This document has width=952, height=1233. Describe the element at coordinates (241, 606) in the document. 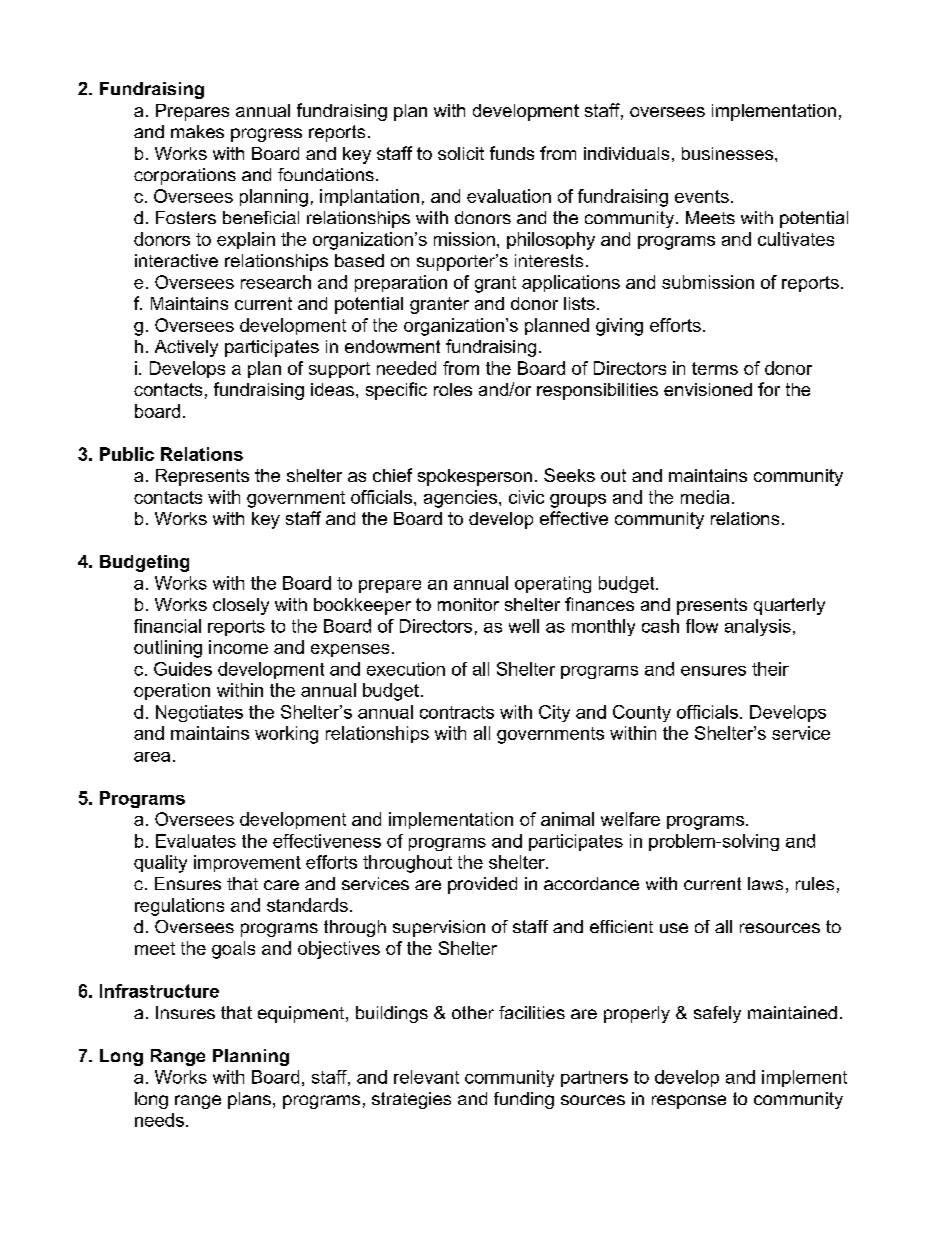

I see `closely` at that location.
